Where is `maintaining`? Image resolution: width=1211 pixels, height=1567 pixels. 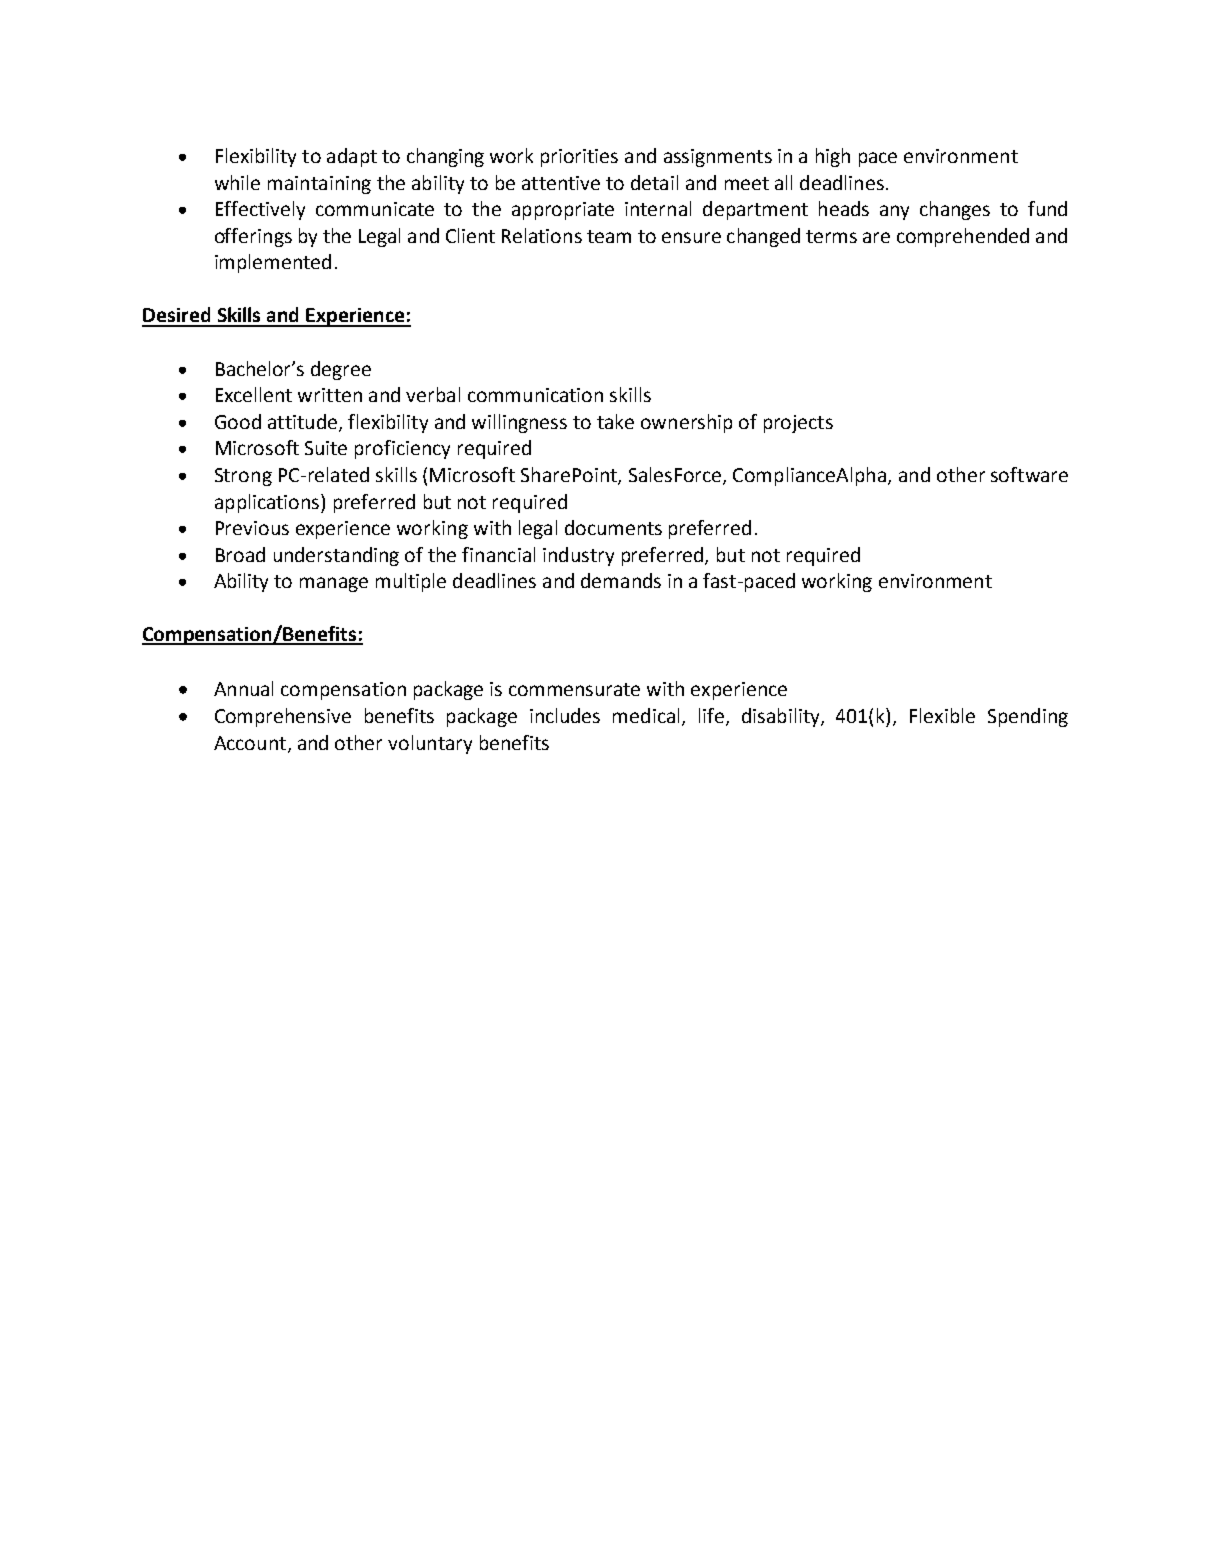 maintaining is located at coordinates (319, 185).
